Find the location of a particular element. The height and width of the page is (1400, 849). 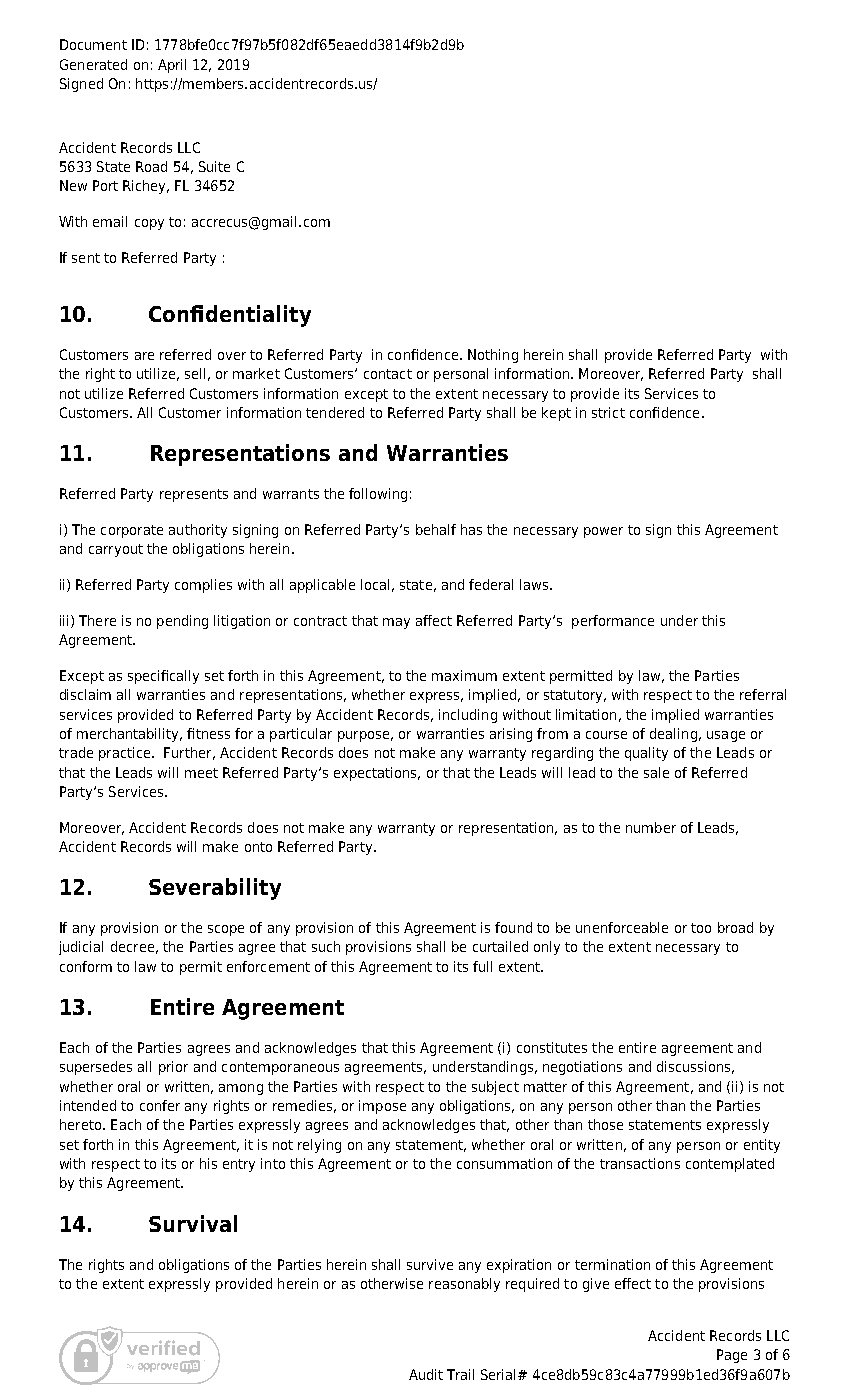

contact is located at coordinates (388, 374).
